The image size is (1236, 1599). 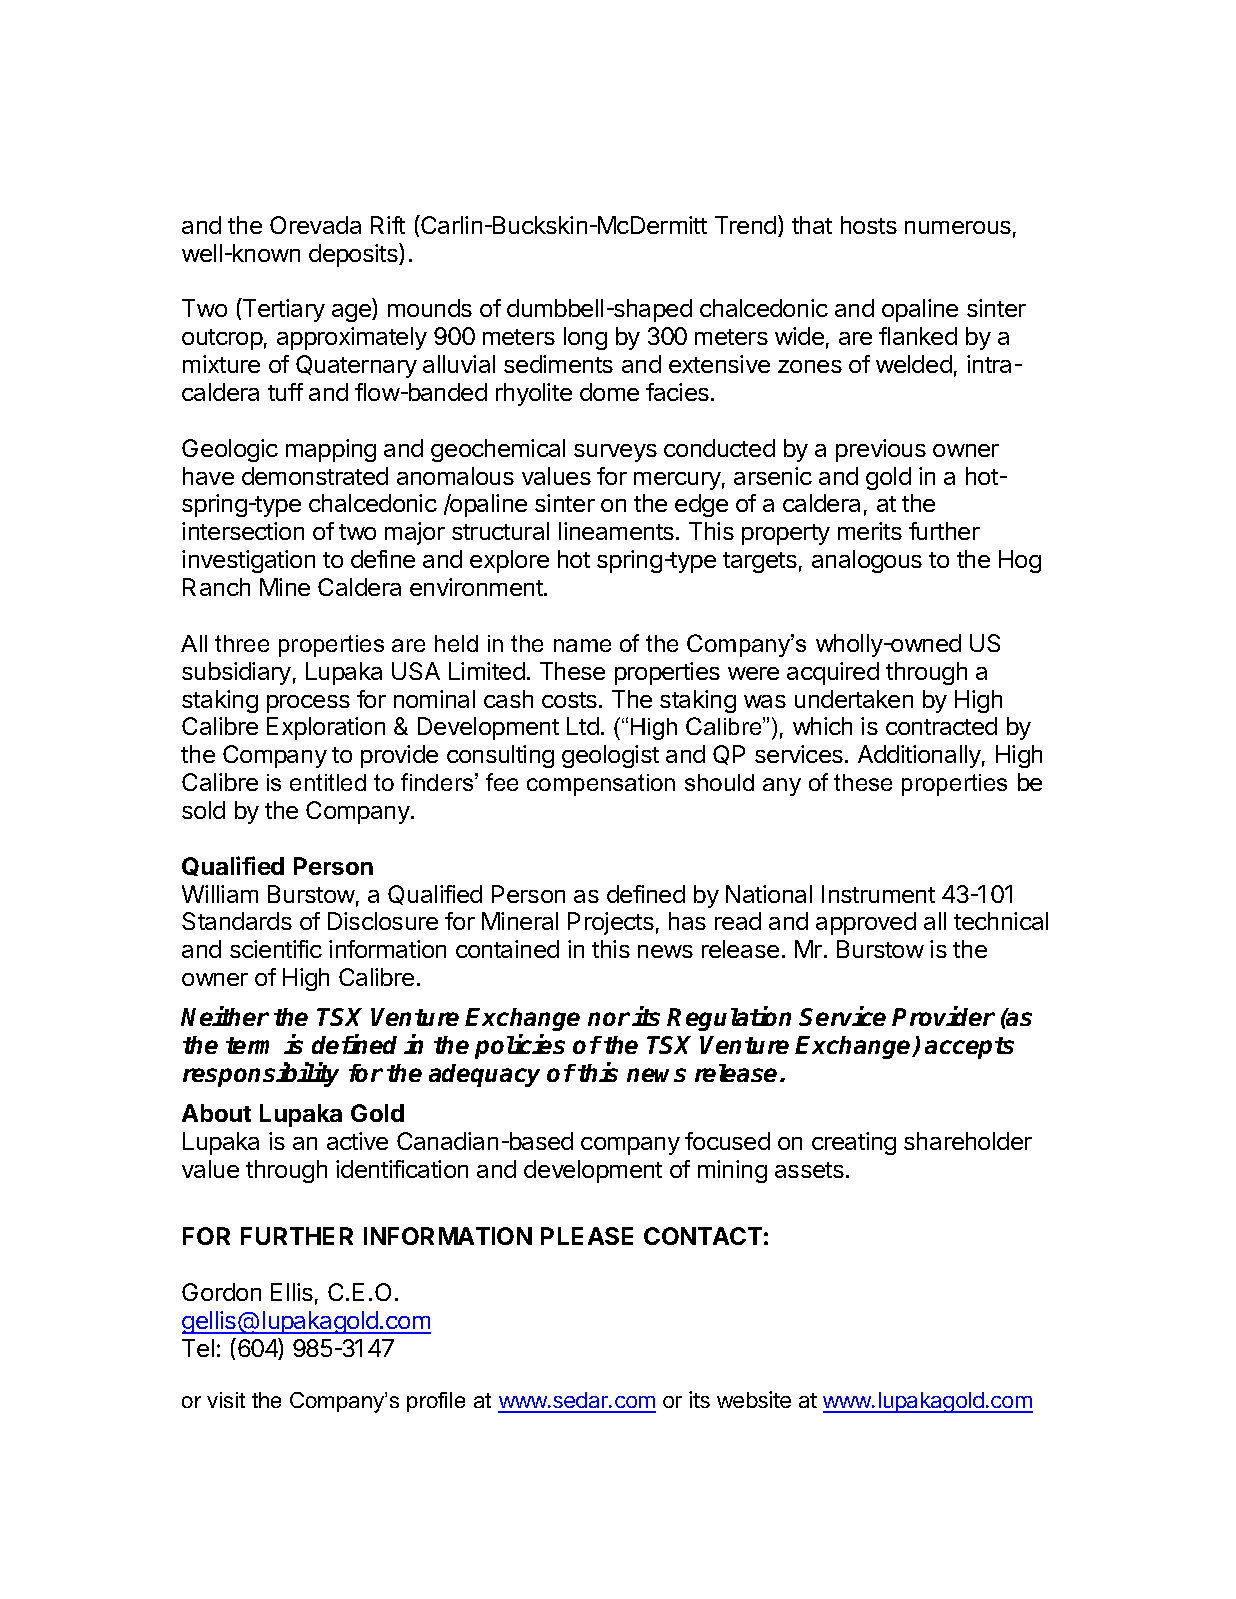 I want to click on Instrument, so click(x=878, y=894).
